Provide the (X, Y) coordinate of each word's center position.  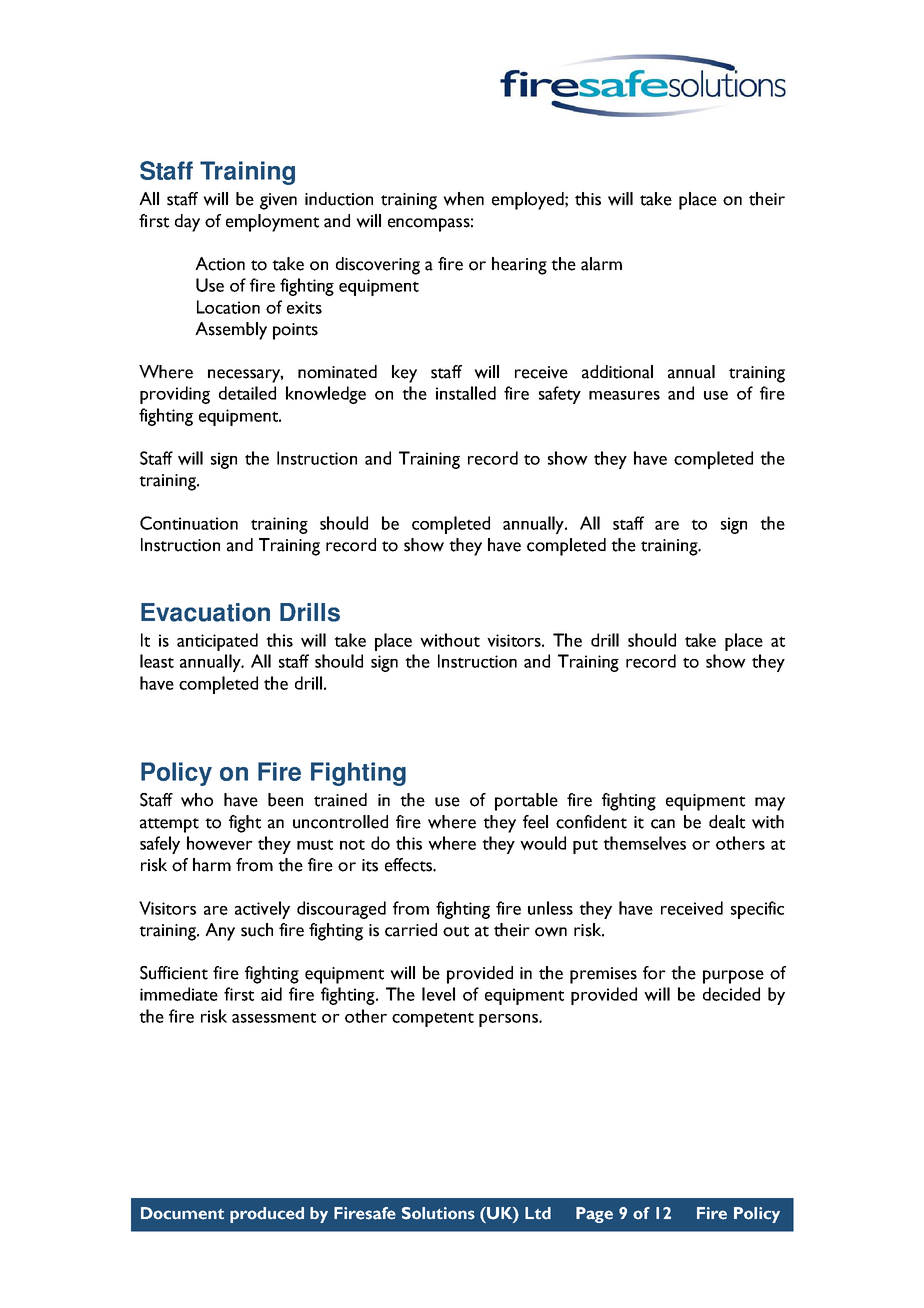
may (770, 804)
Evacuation (205, 612)
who (197, 800)
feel (535, 822)
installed (466, 393)
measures (624, 395)
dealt (727, 822)
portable (526, 802)
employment (272, 223)
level (438, 994)
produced (267, 1215)
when (463, 199)
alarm (601, 264)
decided (731, 994)
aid (271, 994)
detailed (247, 393)
